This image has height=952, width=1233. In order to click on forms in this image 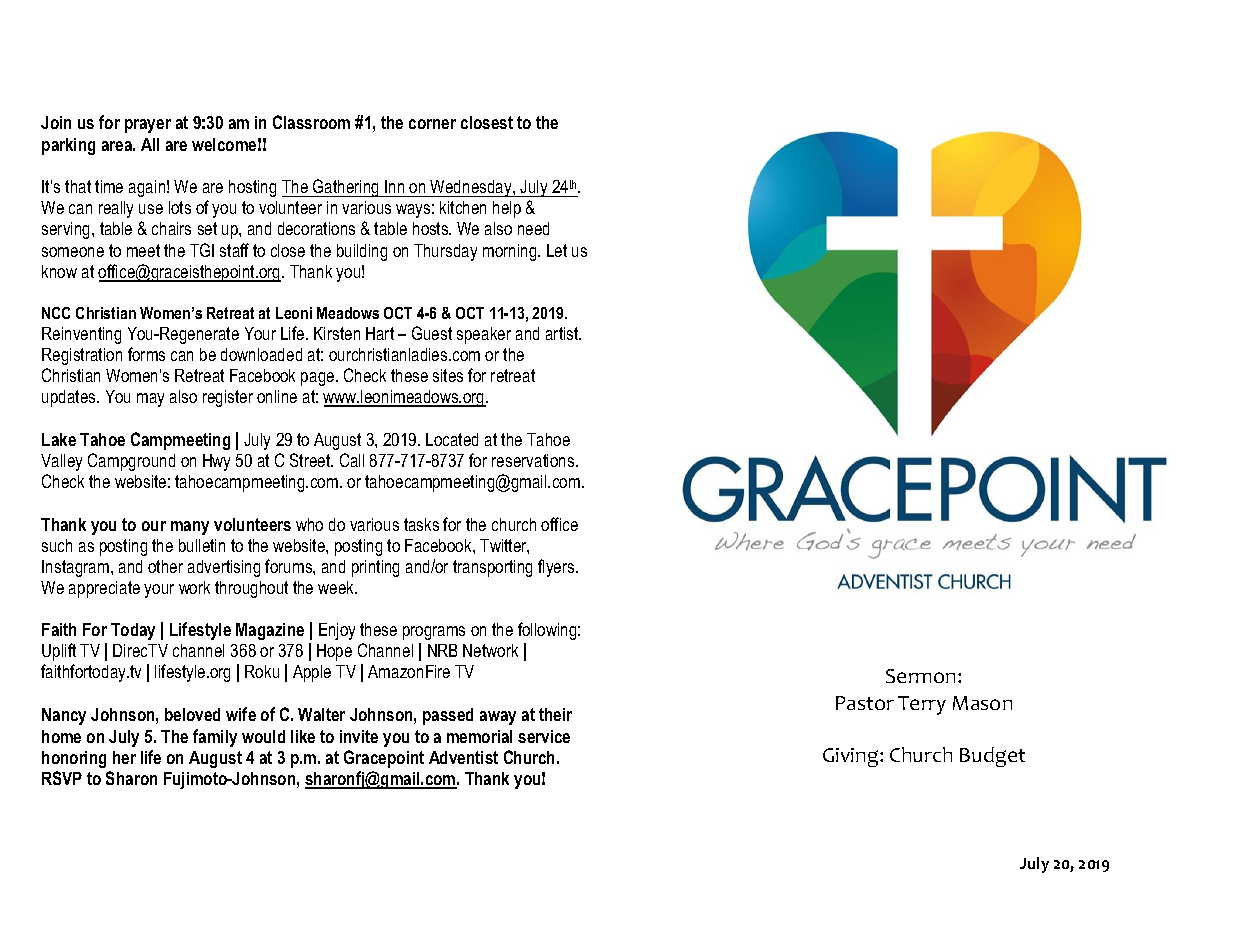, I will do `click(146, 354)`.
